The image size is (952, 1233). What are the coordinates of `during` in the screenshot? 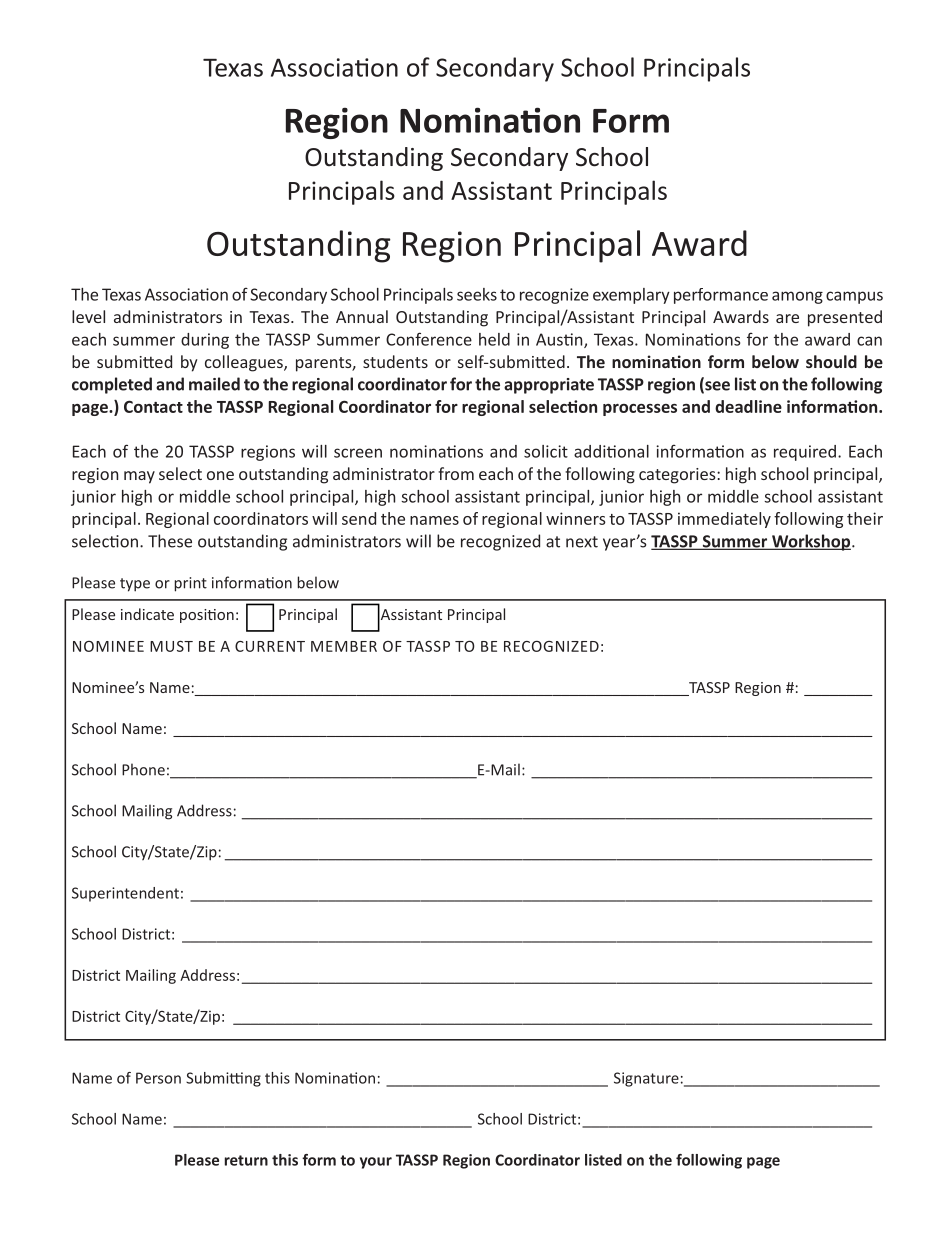 It's located at (205, 341).
